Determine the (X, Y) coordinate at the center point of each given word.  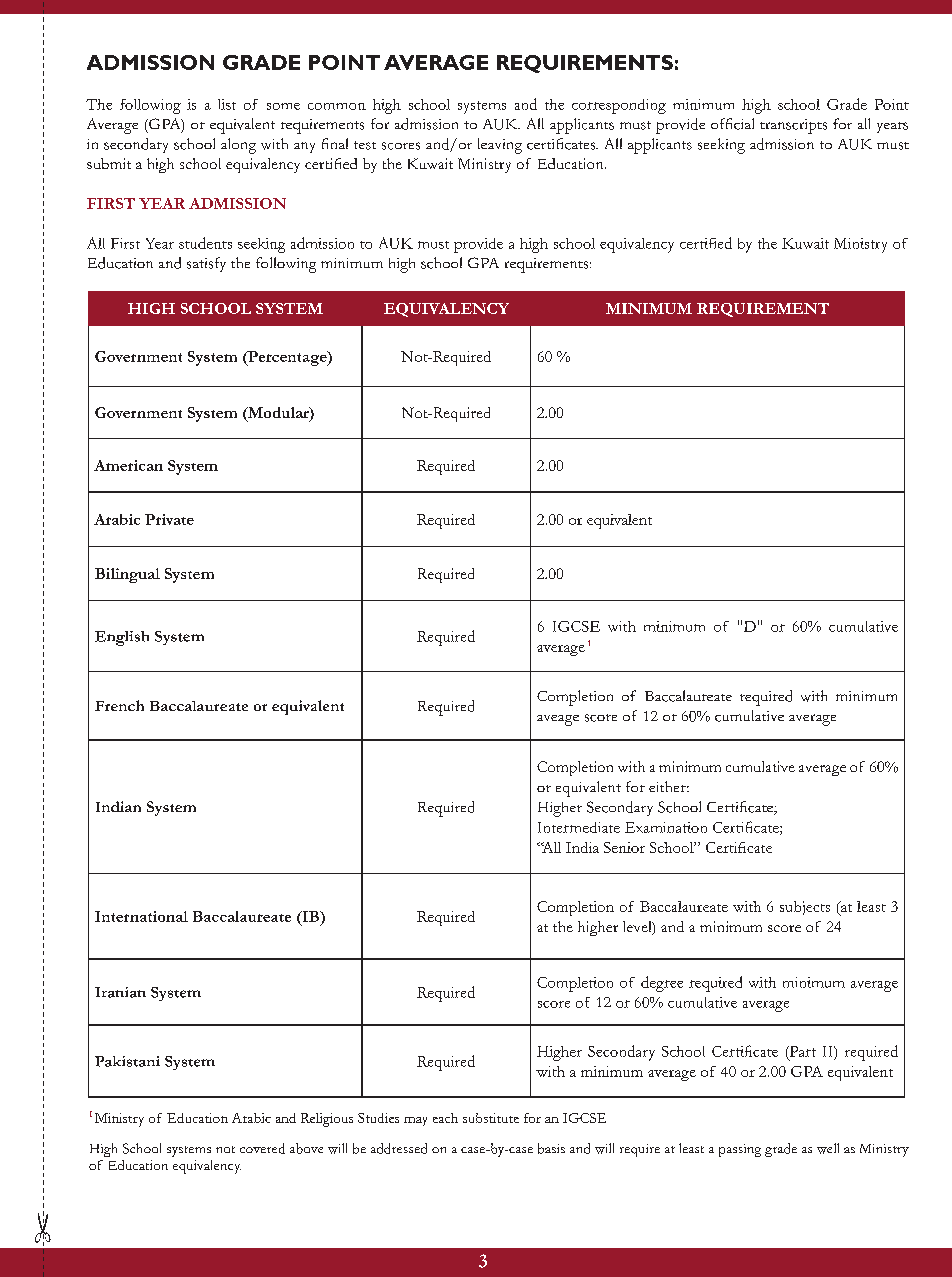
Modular (278, 414)
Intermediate (579, 827)
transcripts (793, 126)
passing (740, 1150)
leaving (500, 146)
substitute (491, 1118)
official (732, 124)
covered (262, 1148)
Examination (666, 827)
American (128, 465)
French (119, 705)
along (238, 146)
